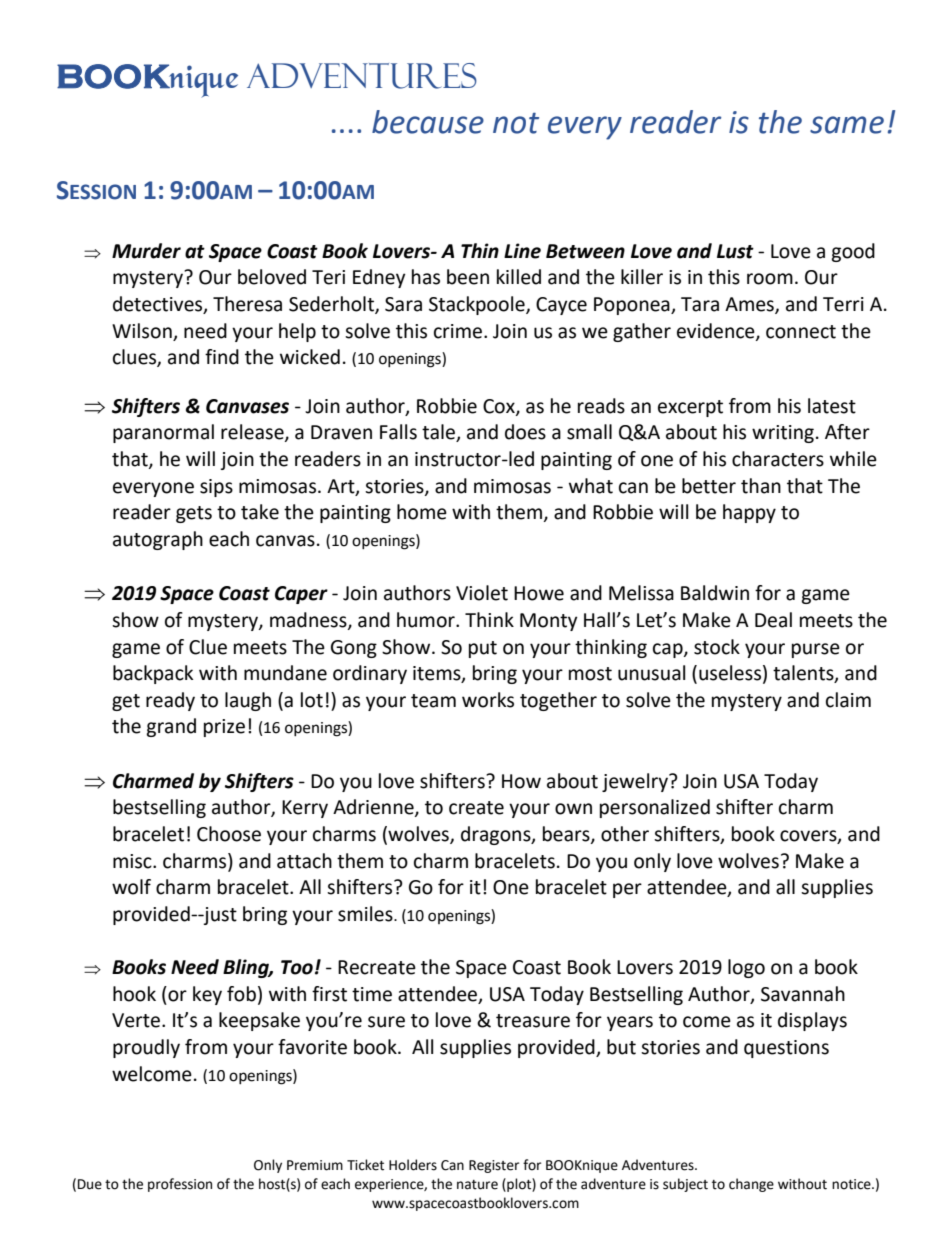  What do you see at coordinates (222, 357) in the page?
I see `find` at bounding box center [222, 357].
